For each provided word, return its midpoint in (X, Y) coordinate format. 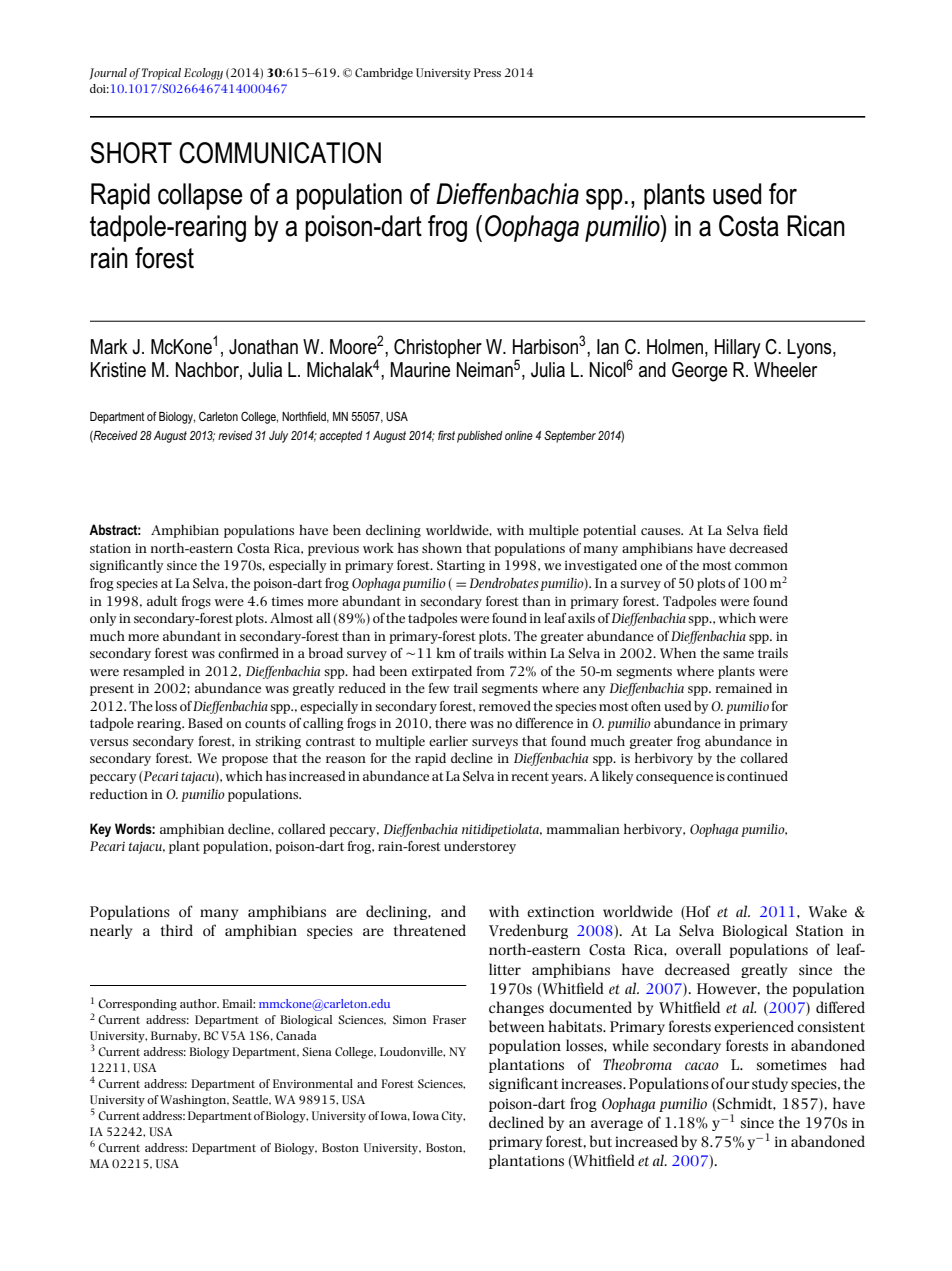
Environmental (313, 1083)
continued (757, 776)
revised (235, 435)
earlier (448, 741)
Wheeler (785, 370)
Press (487, 72)
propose (245, 761)
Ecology (203, 74)
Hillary (738, 349)
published (480, 437)
